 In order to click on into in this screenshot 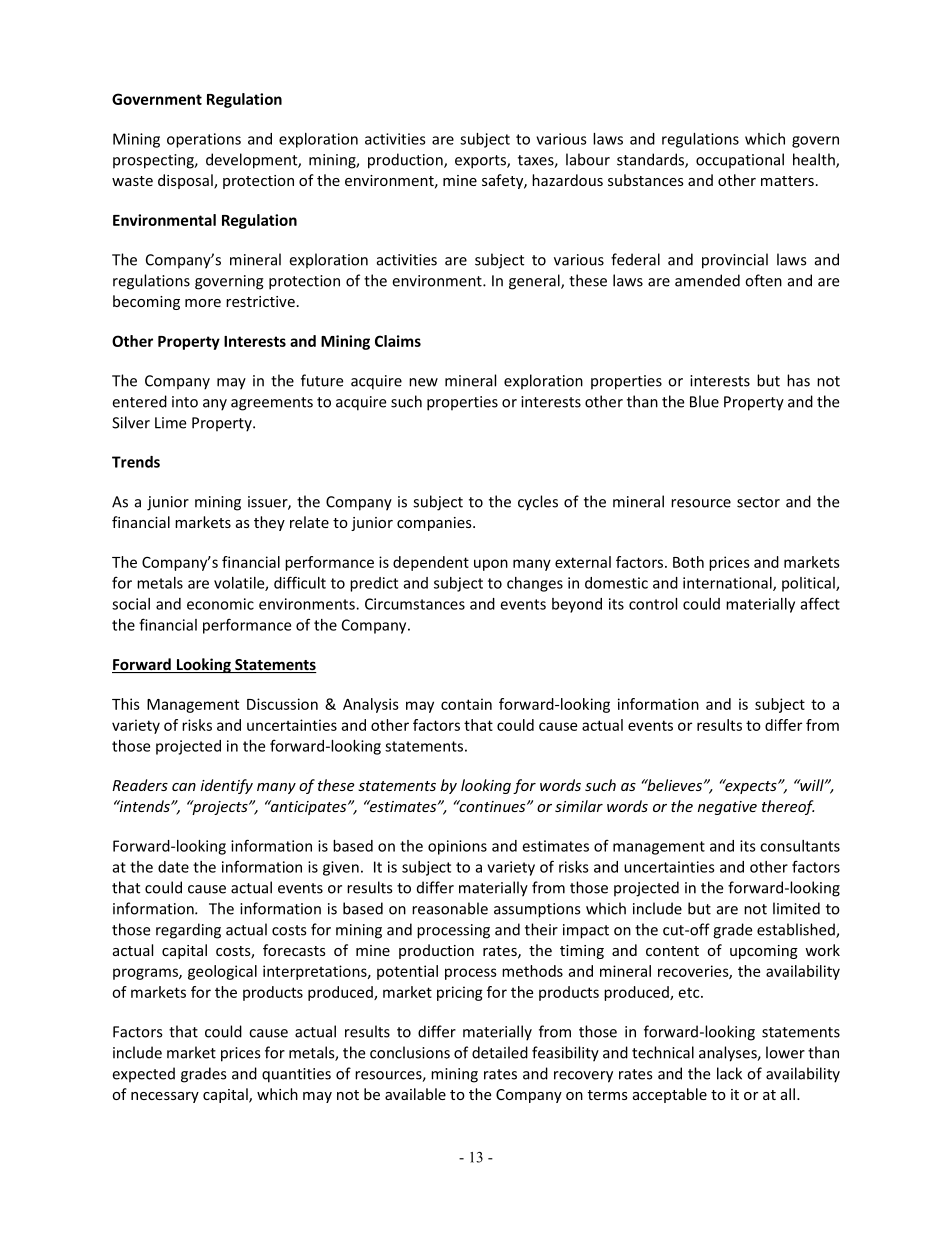, I will do `click(185, 402)`.
